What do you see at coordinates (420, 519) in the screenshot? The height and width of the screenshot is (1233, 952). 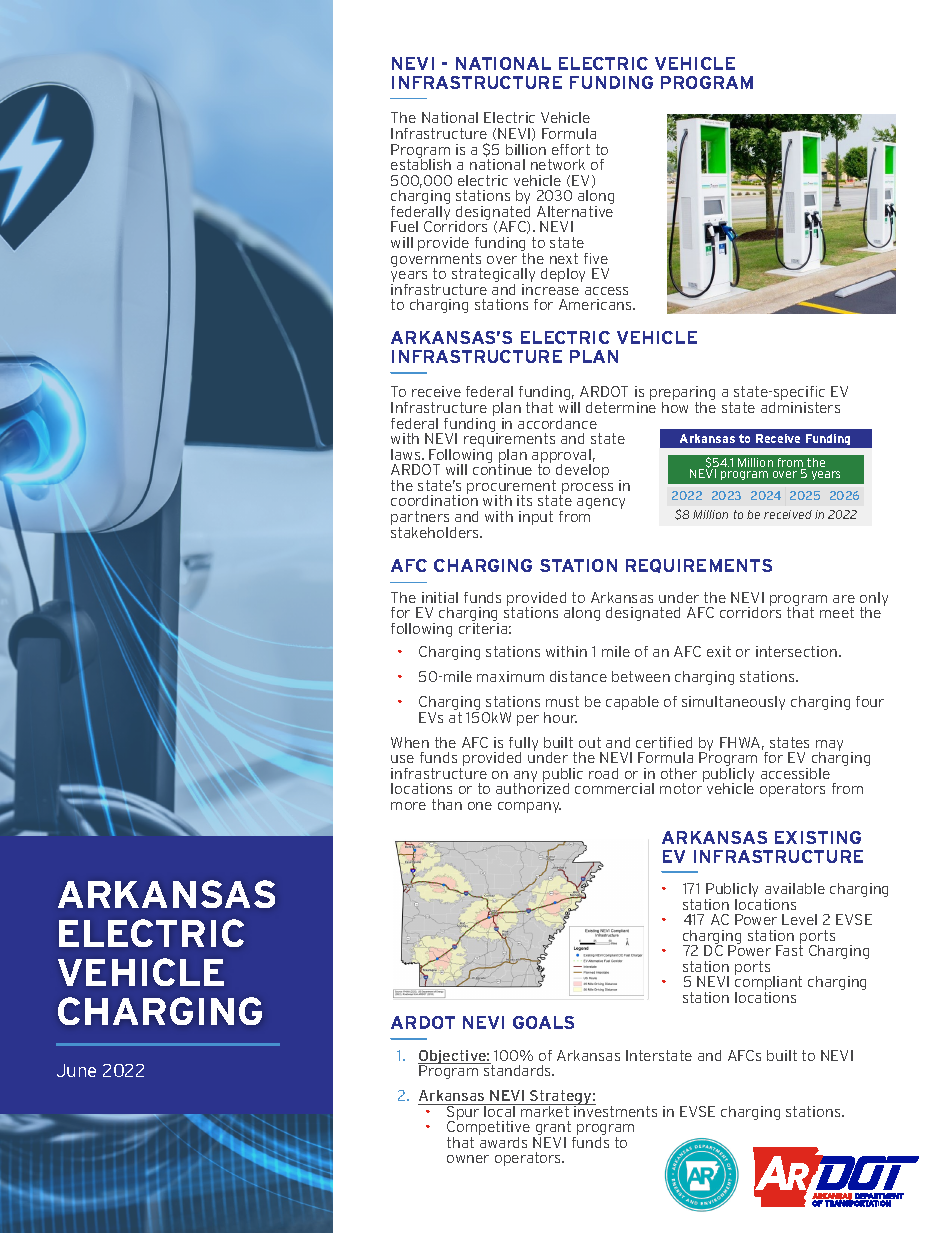 I see `partners` at bounding box center [420, 519].
